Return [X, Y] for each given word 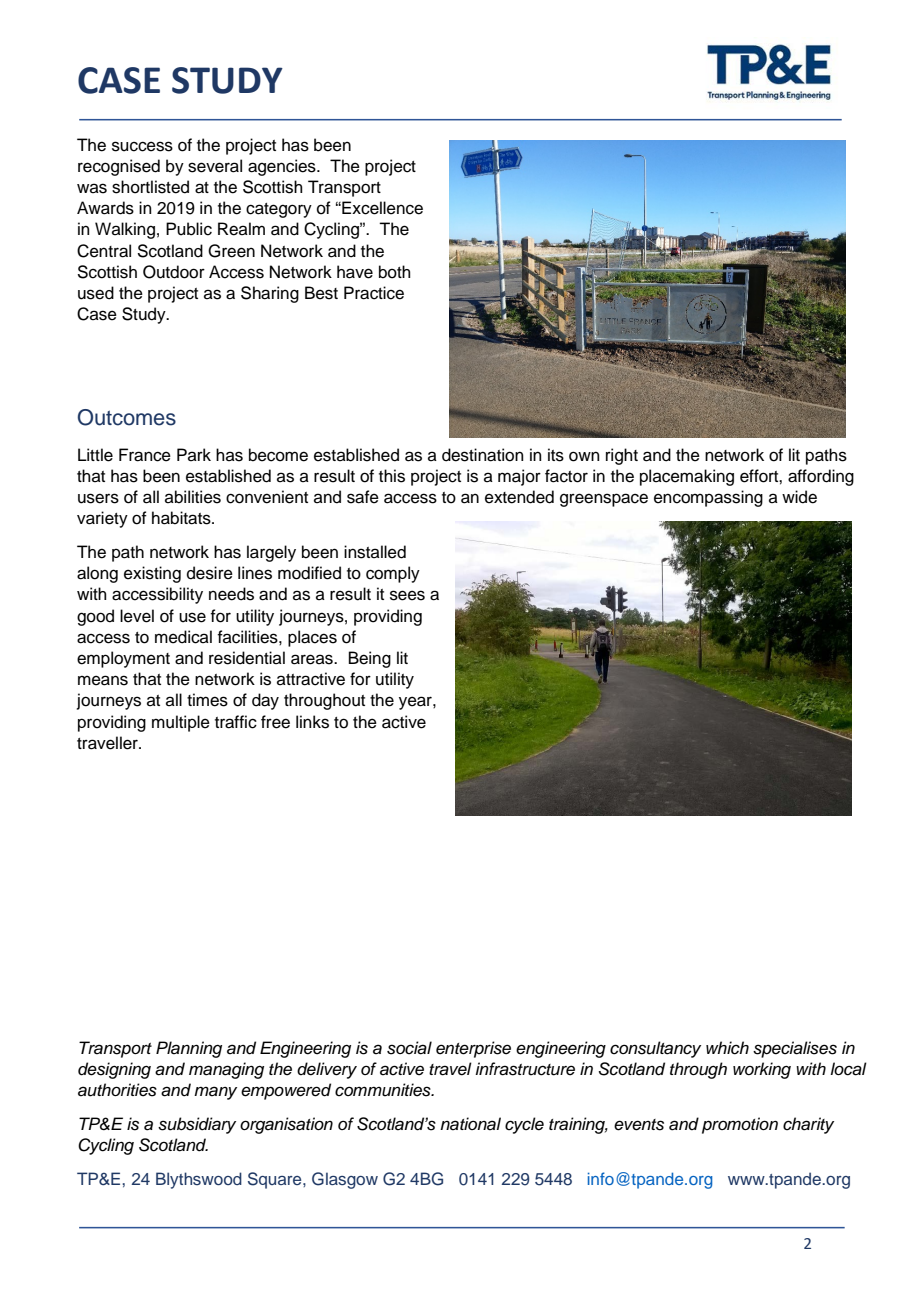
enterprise [473, 1049]
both [395, 272]
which [727, 1048]
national [470, 1124]
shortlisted [150, 187]
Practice [374, 293]
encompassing [708, 498]
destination [483, 455]
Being [370, 659]
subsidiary [197, 1125]
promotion [740, 1125]
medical [183, 637]
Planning [189, 1049]
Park [194, 454]
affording [821, 477]
